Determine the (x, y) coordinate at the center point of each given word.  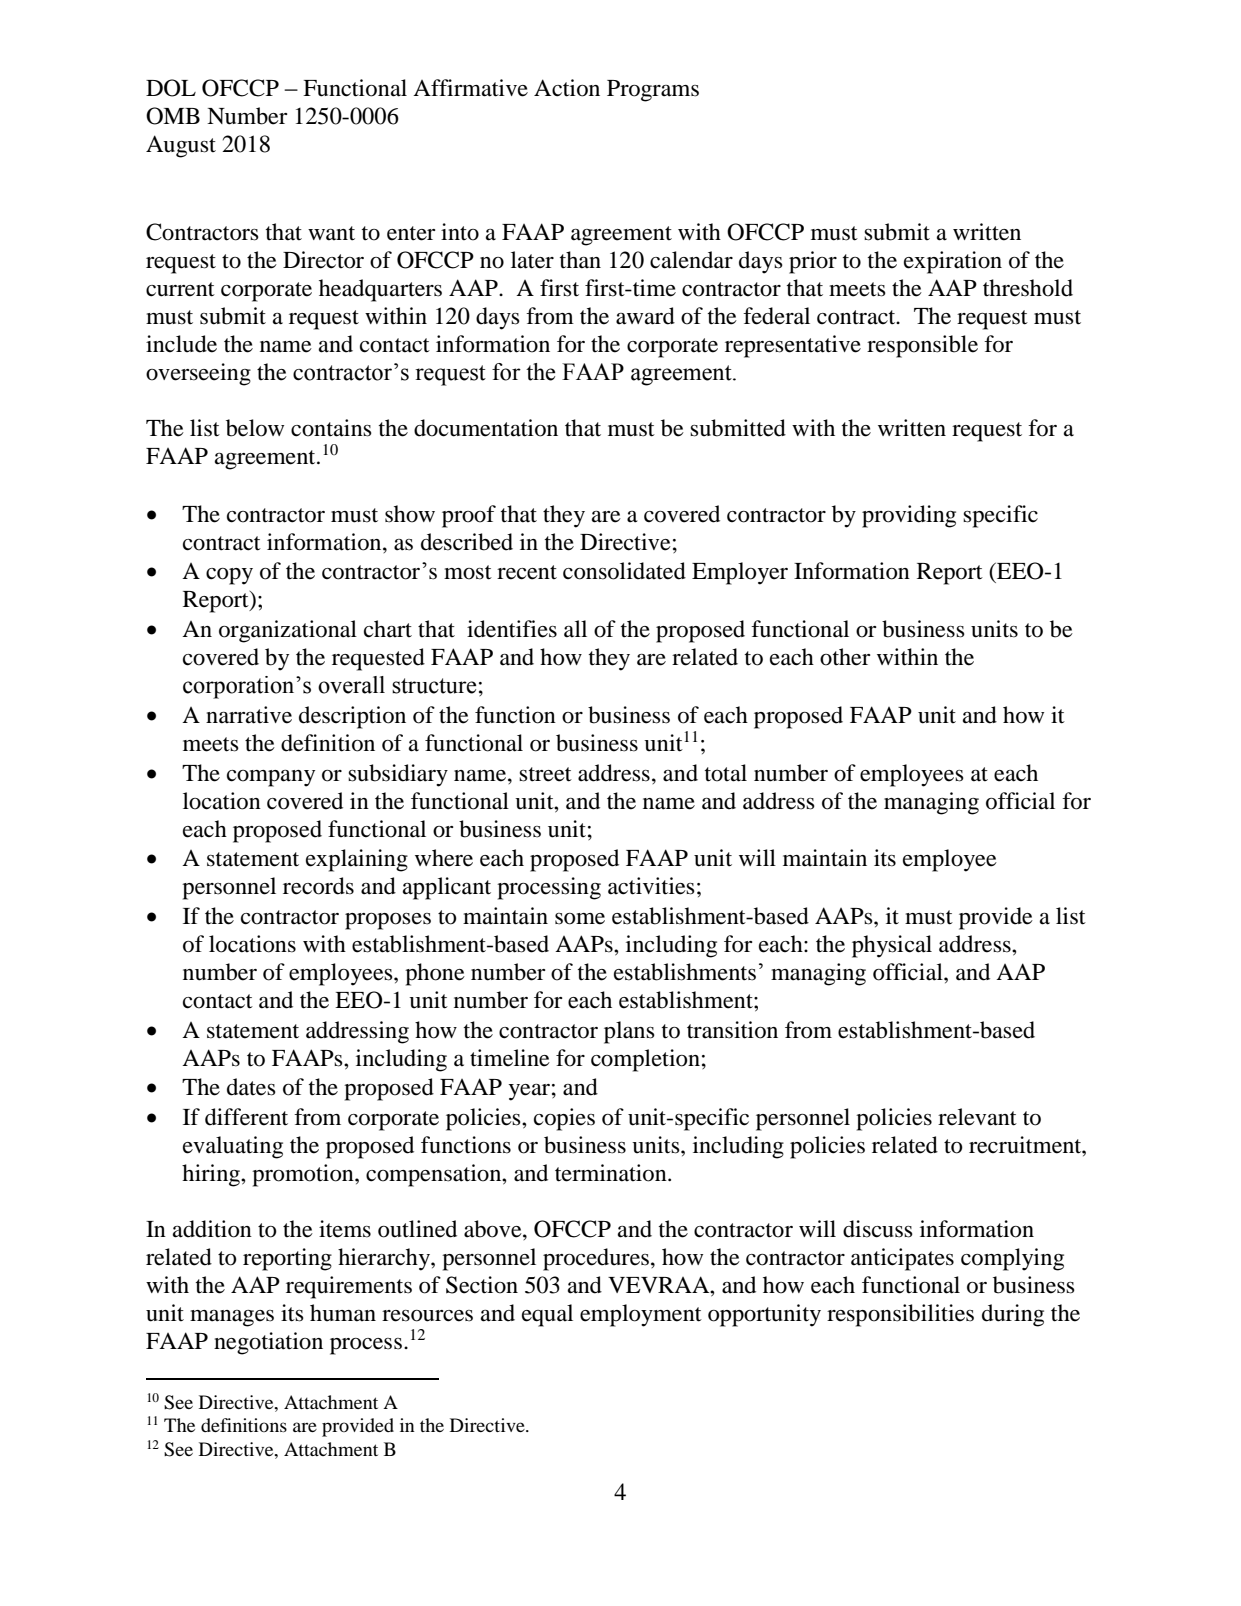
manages (232, 1318)
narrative (249, 715)
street (545, 774)
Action (567, 88)
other (845, 657)
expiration (953, 262)
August (181, 146)
